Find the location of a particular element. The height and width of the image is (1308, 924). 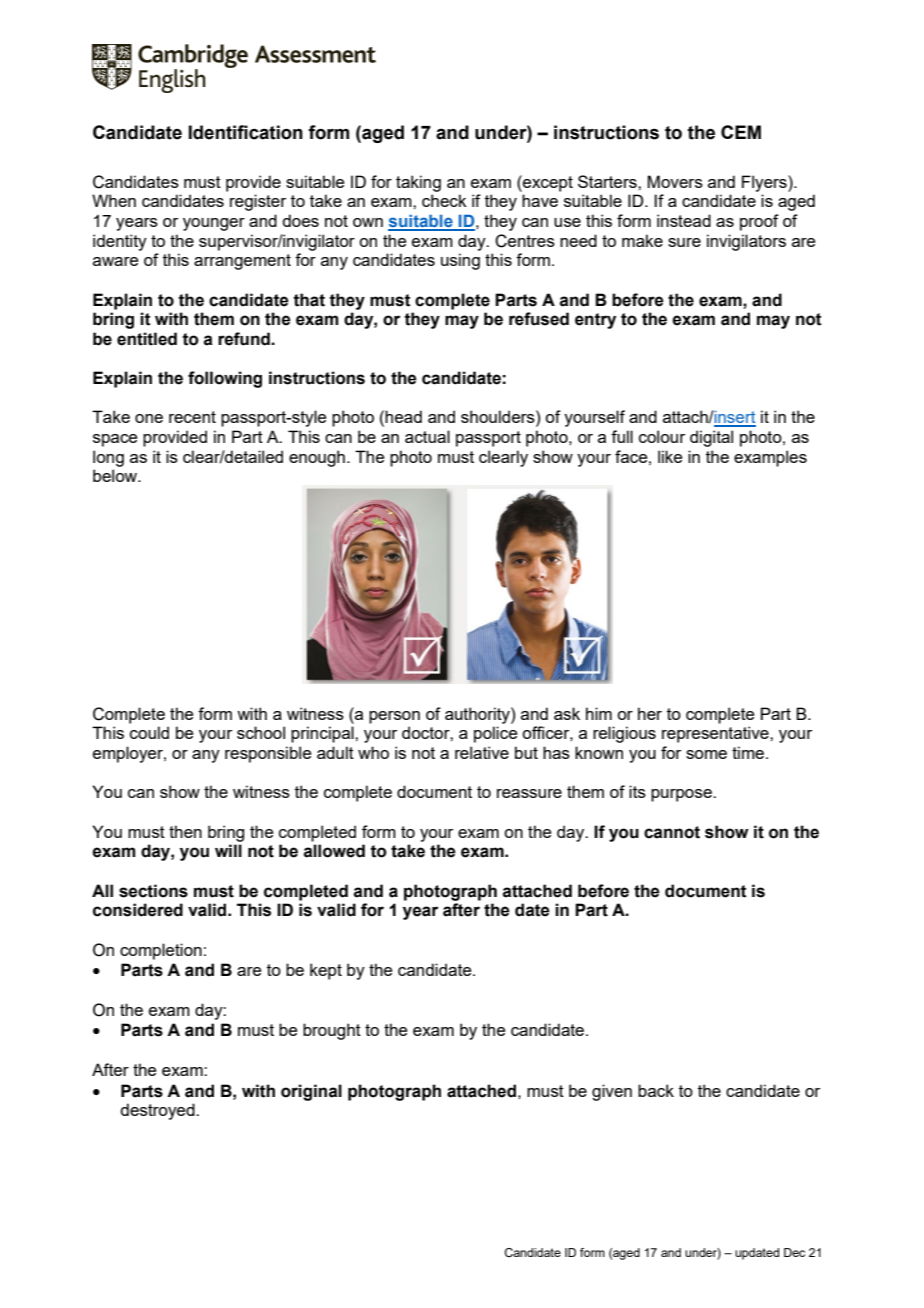

Movers is located at coordinates (675, 181).
